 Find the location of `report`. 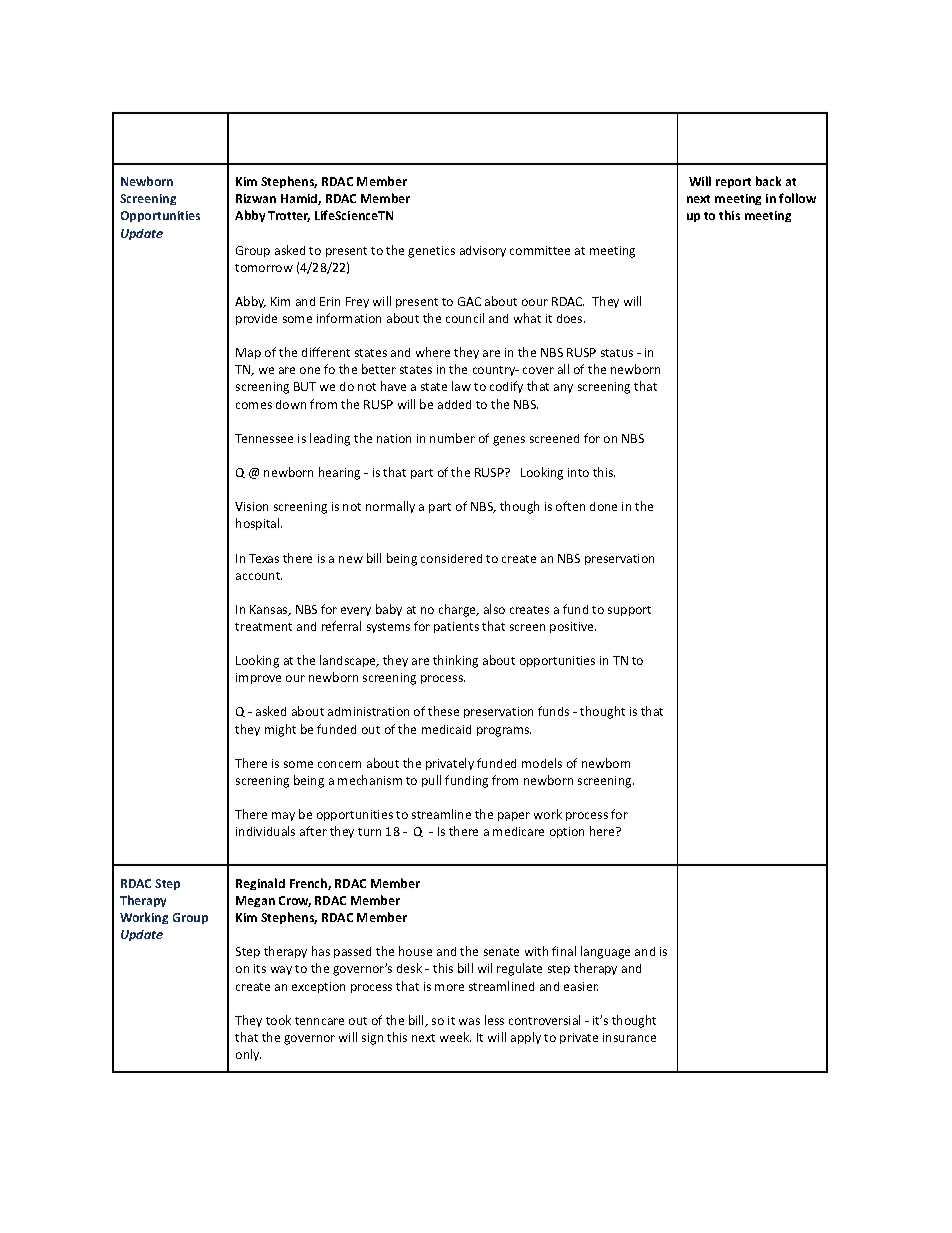

report is located at coordinates (733, 183).
